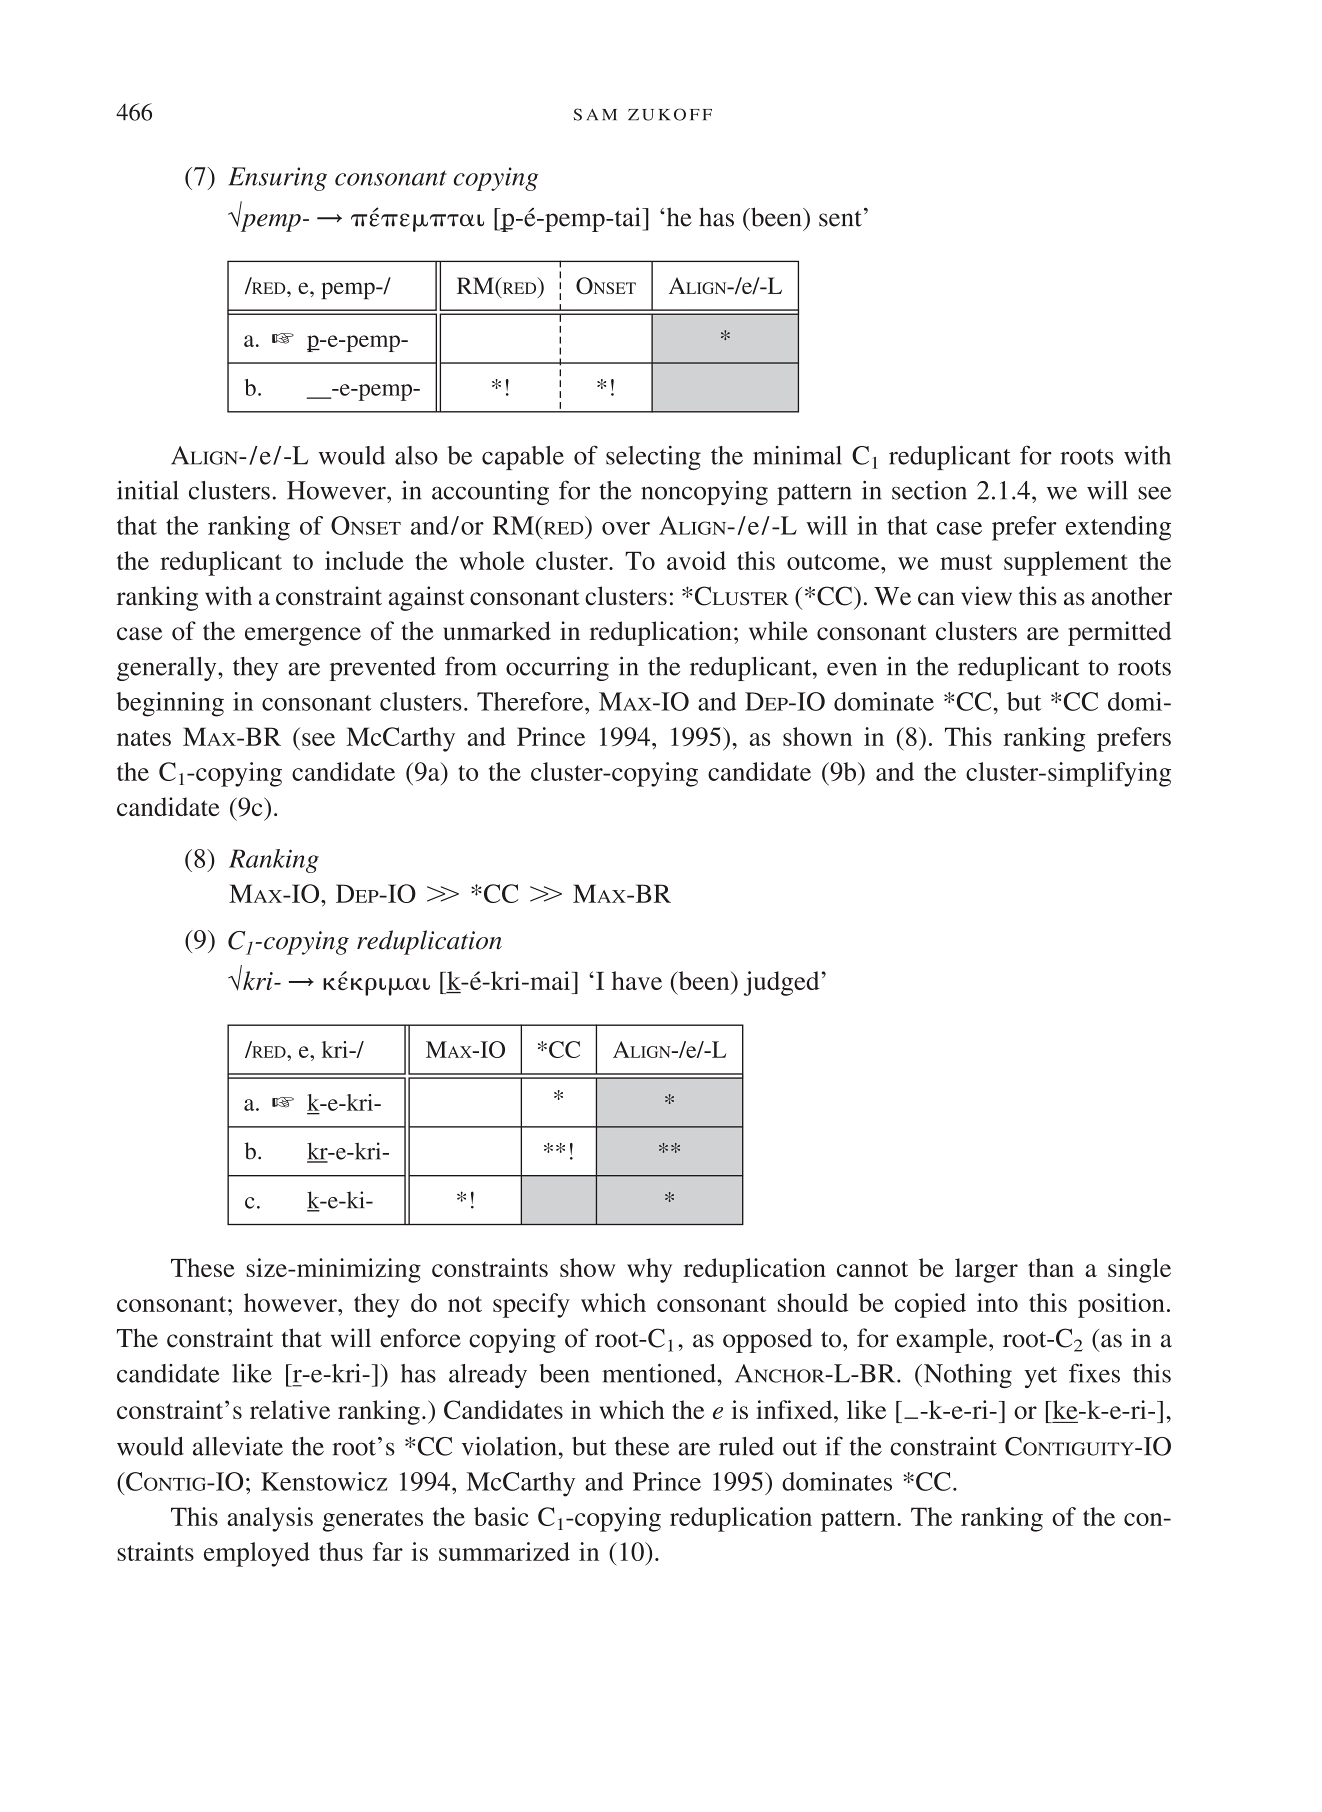  Describe the element at coordinates (270, 1519) in the screenshot. I see `analysis` at that location.
